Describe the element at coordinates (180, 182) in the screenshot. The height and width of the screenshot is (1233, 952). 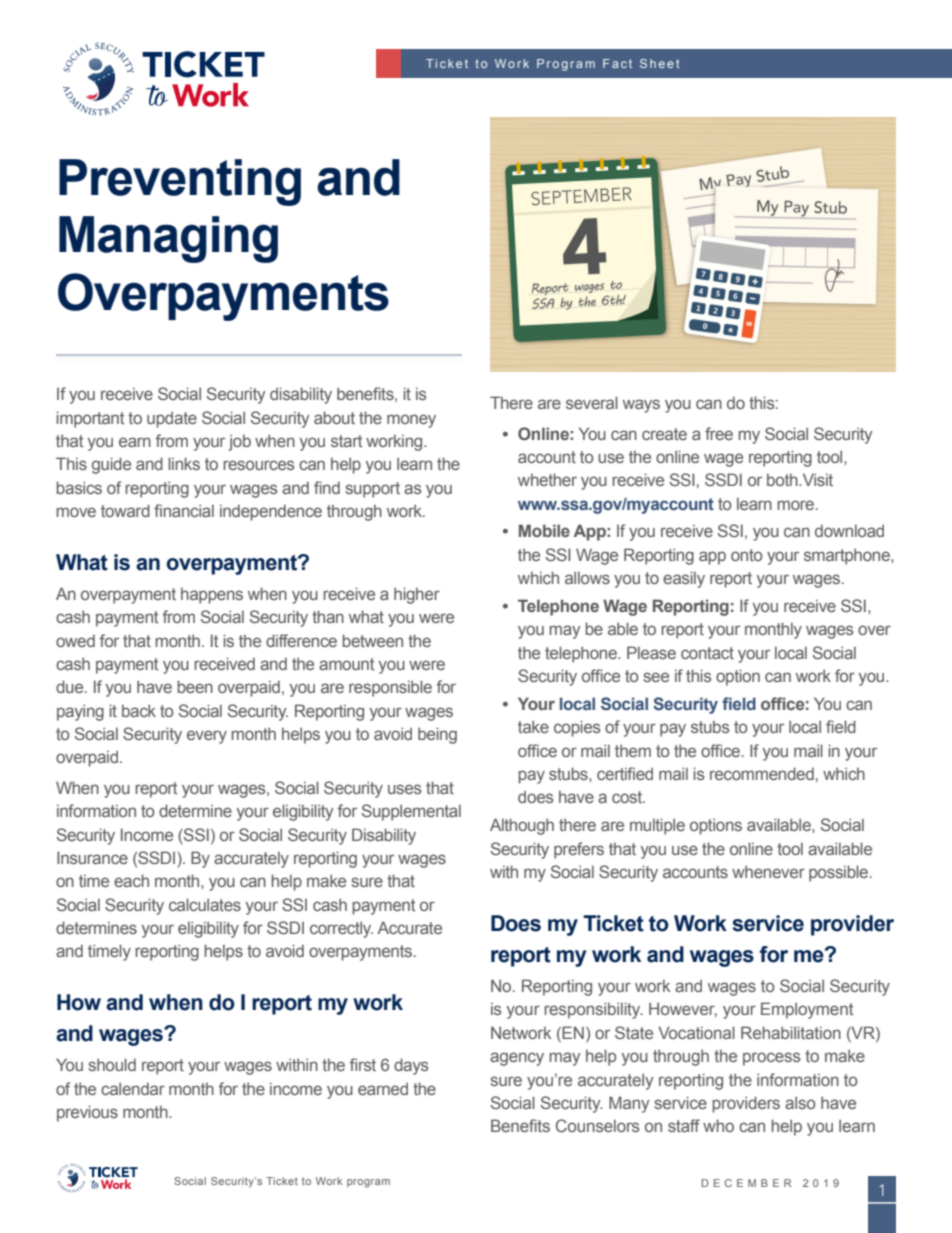
I see `Preventing` at that location.
